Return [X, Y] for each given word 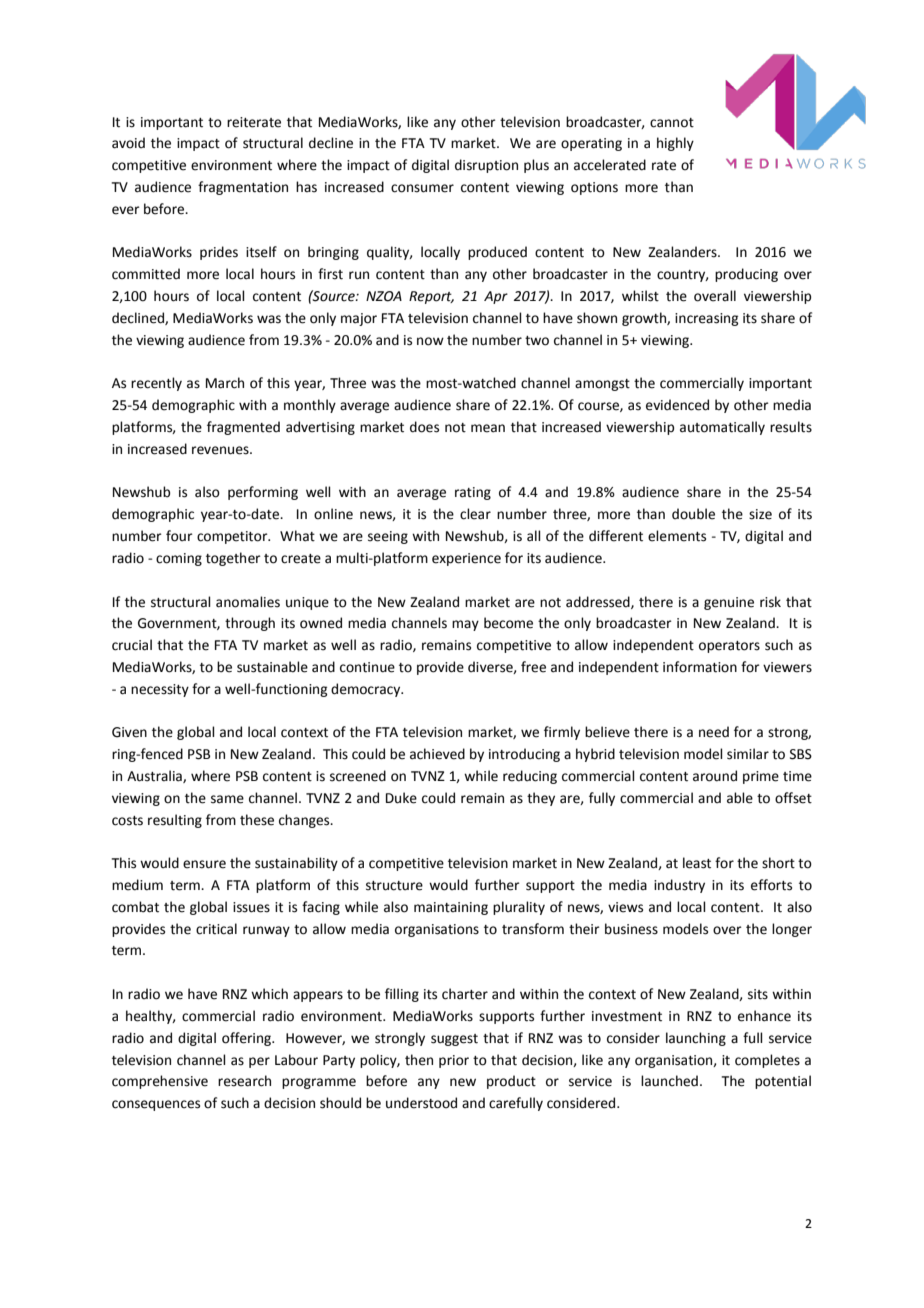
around [715, 776]
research [244, 1081]
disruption [486, 166]
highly [675, 144]
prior [454, 1061]
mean [488, 428]
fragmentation [243, 188]
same [227, 799]
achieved [437, 754]
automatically [722, 428]
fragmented [243, 428]
